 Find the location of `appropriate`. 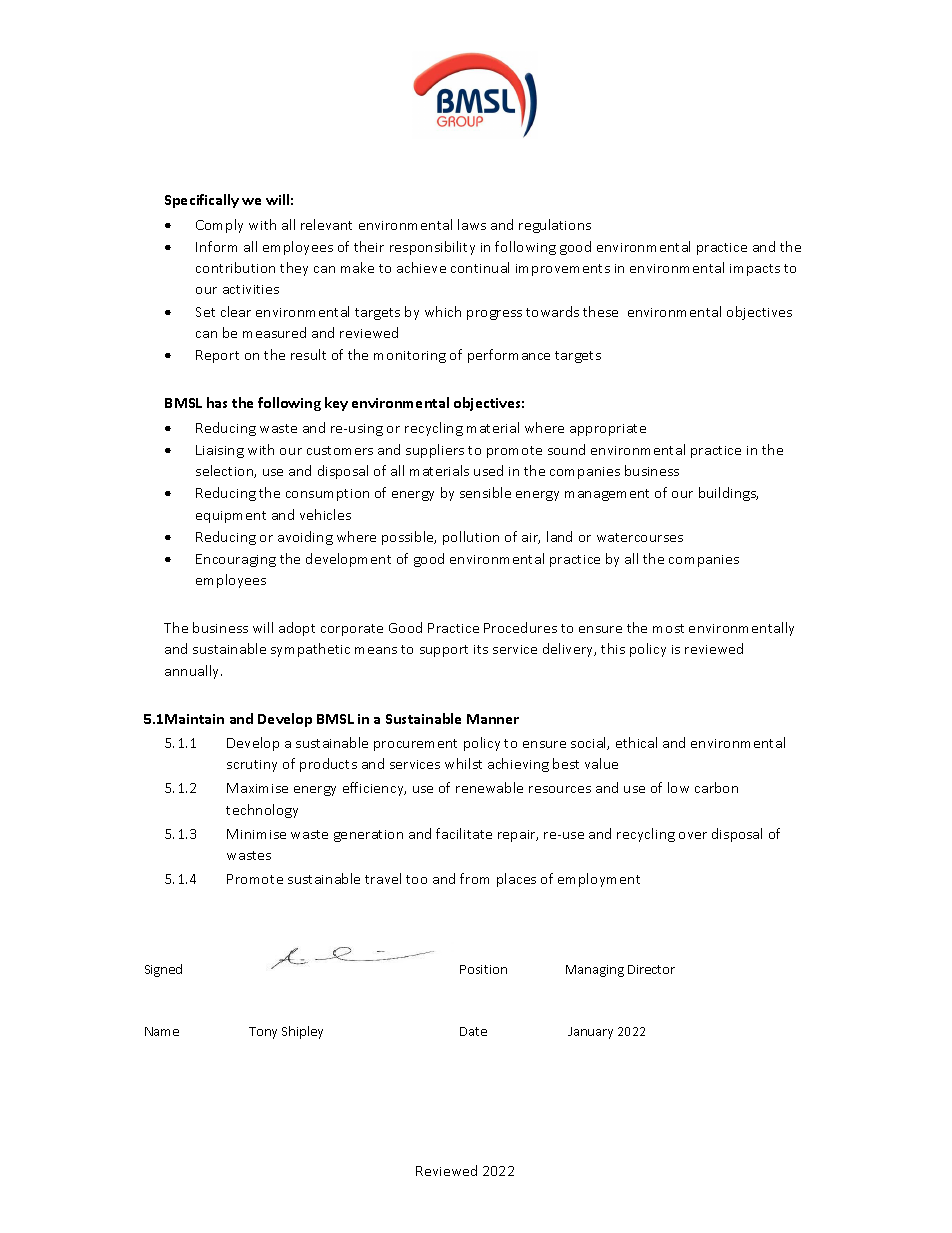

appropriate is located at coordinates (608, 430).
